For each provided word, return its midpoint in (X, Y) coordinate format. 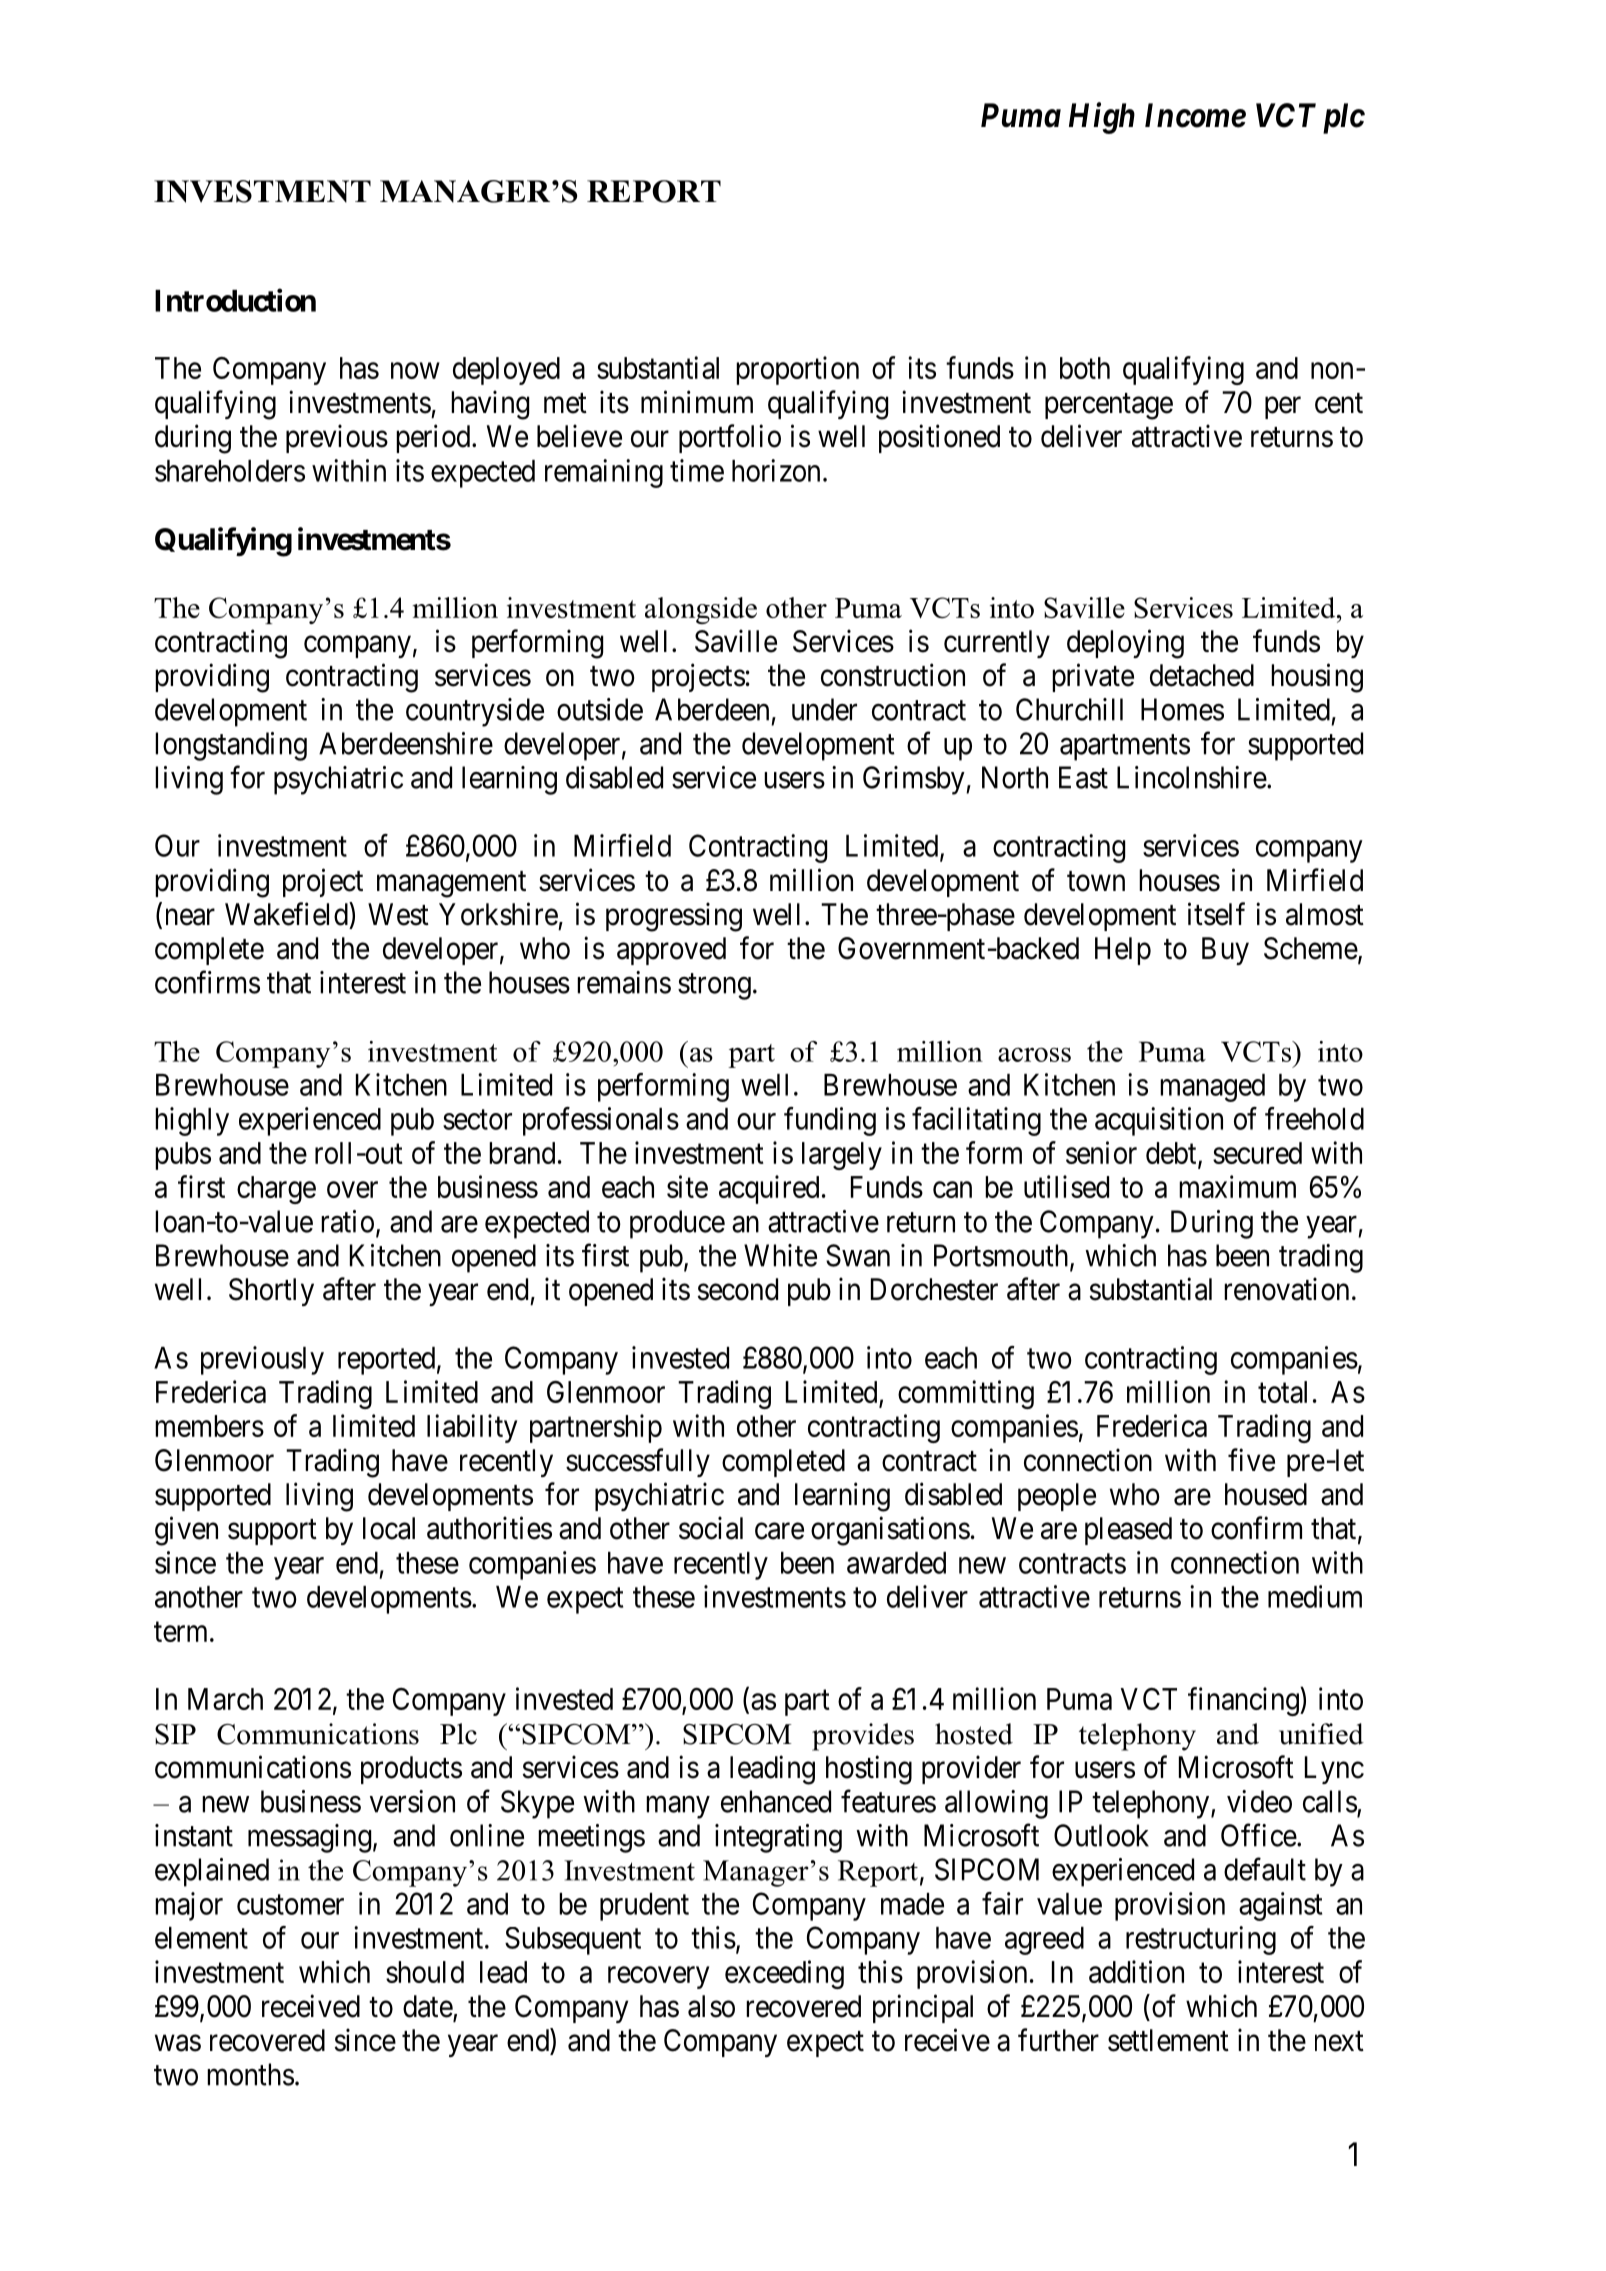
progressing (674, 917)
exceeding (784, 1974)
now (415, 371)
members (209, 1426)
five (1251, 1460)
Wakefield (287, 914)
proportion (797, 370)
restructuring (1201, 1940)
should (425, 1972)
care (779, 1531)
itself (1216, 914)
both (1085, 368)
